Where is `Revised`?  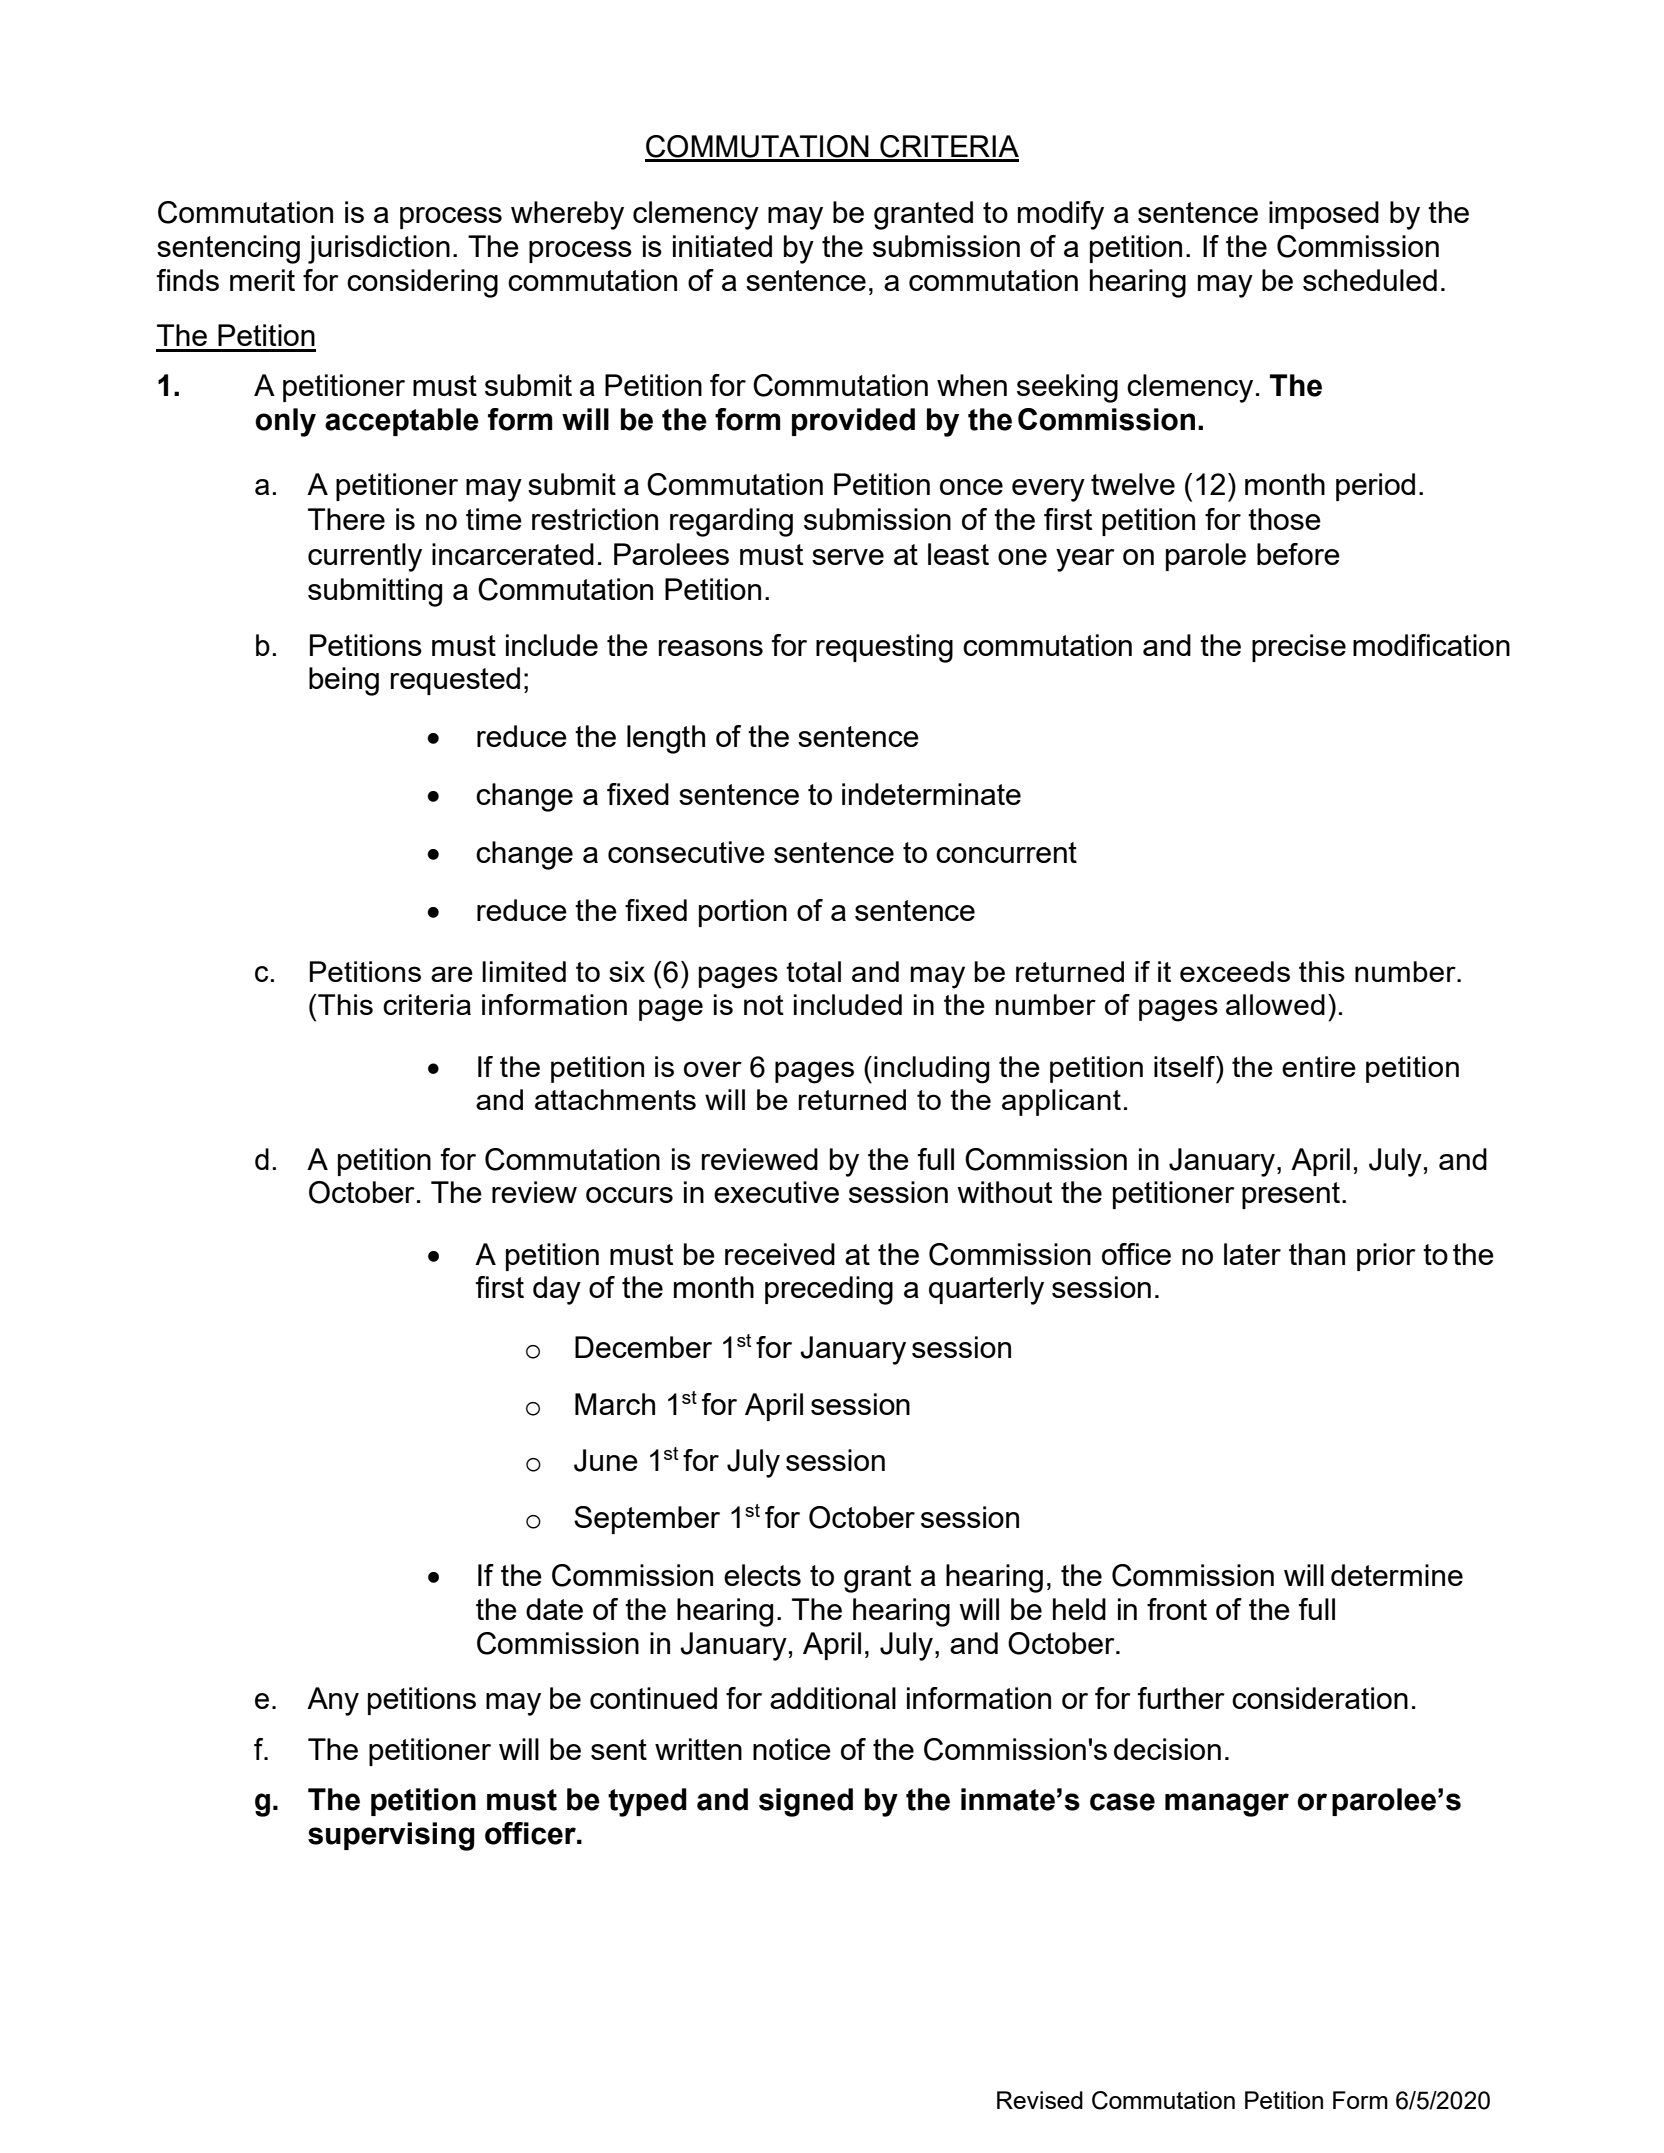 Revised is located at coordinates (1040, 2100).
